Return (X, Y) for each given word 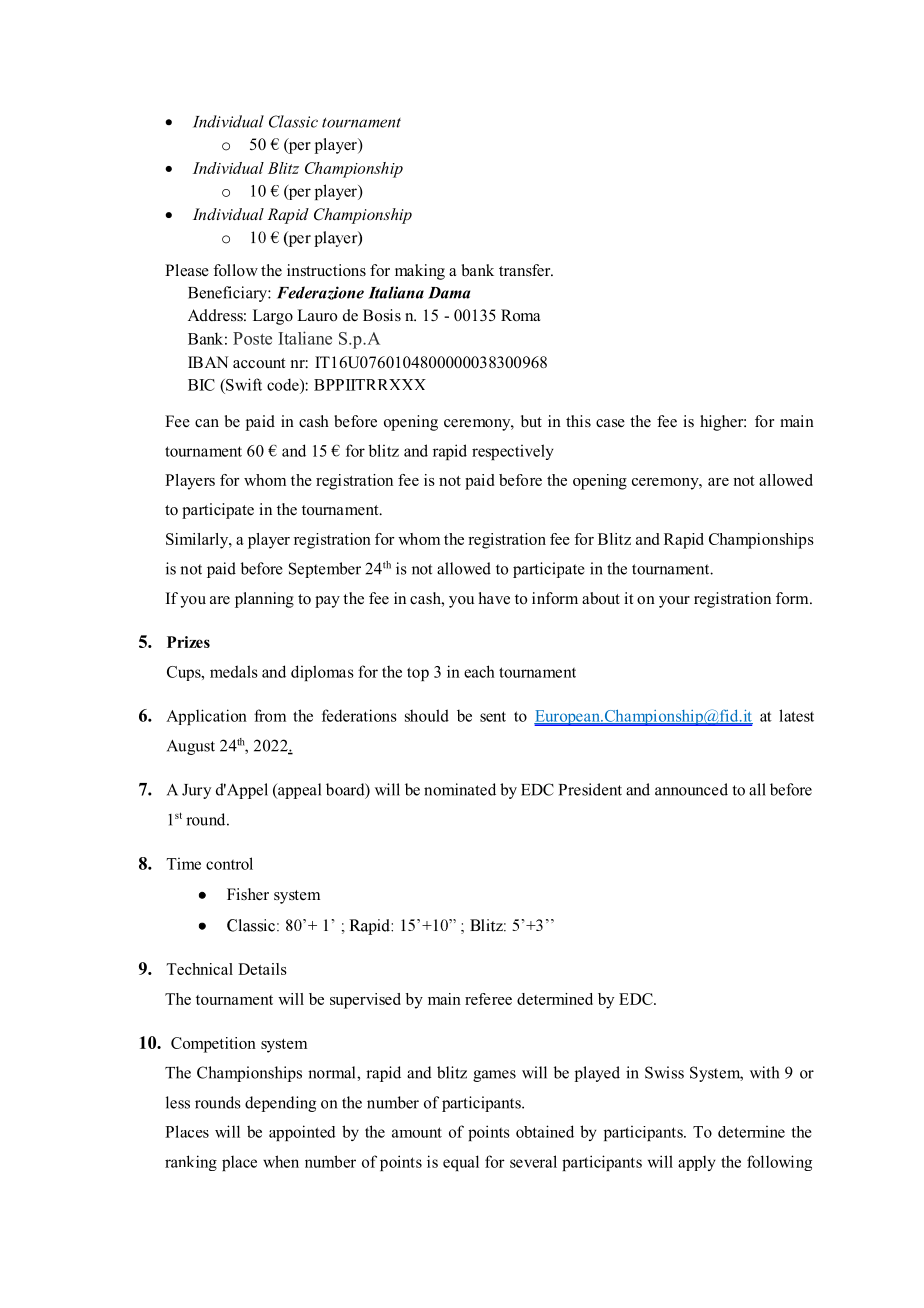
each (479, 671)
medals (234, 671)
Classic (293, 121)
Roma (520, 315)
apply (697, 1163)
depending (280, 1104)
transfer (526, 270)
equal (461, 1163)
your (674, 602)
